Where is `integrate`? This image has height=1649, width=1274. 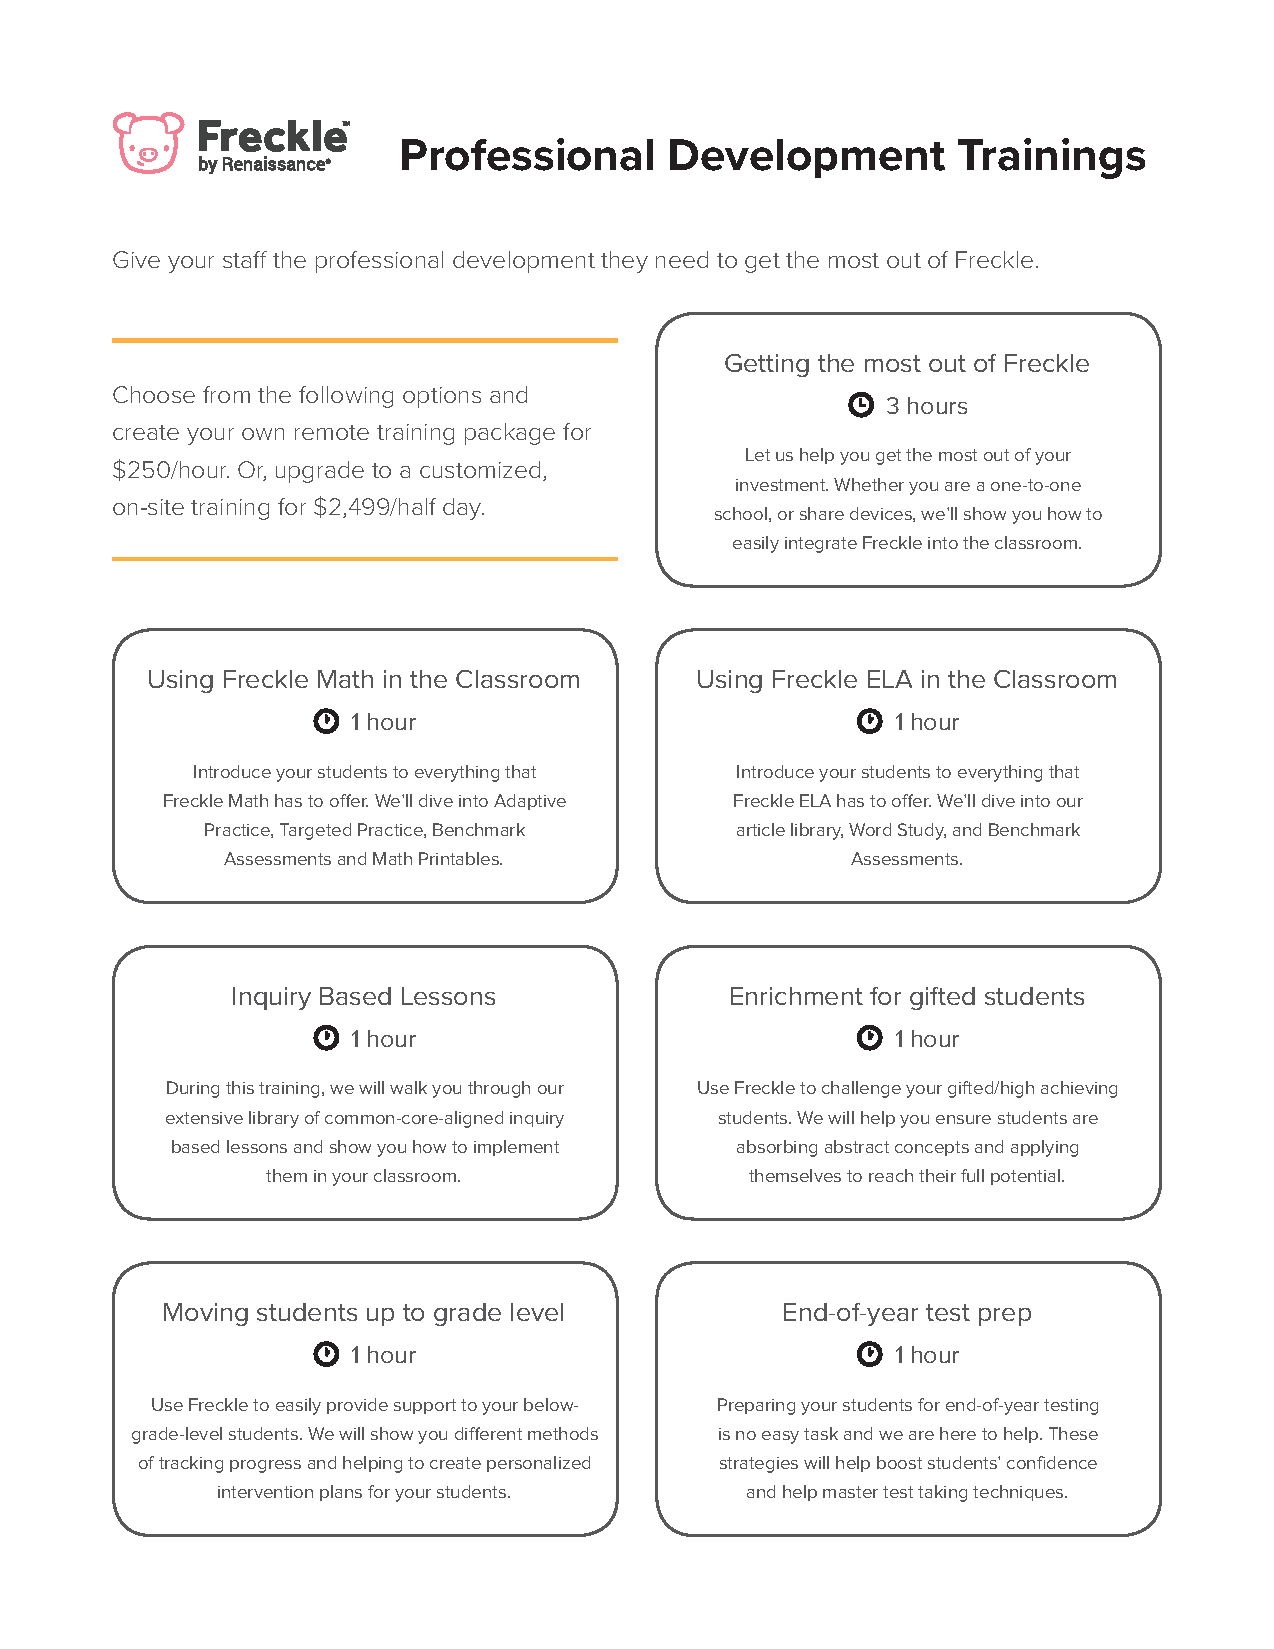
integrate is located at coordinates (821, 545).
